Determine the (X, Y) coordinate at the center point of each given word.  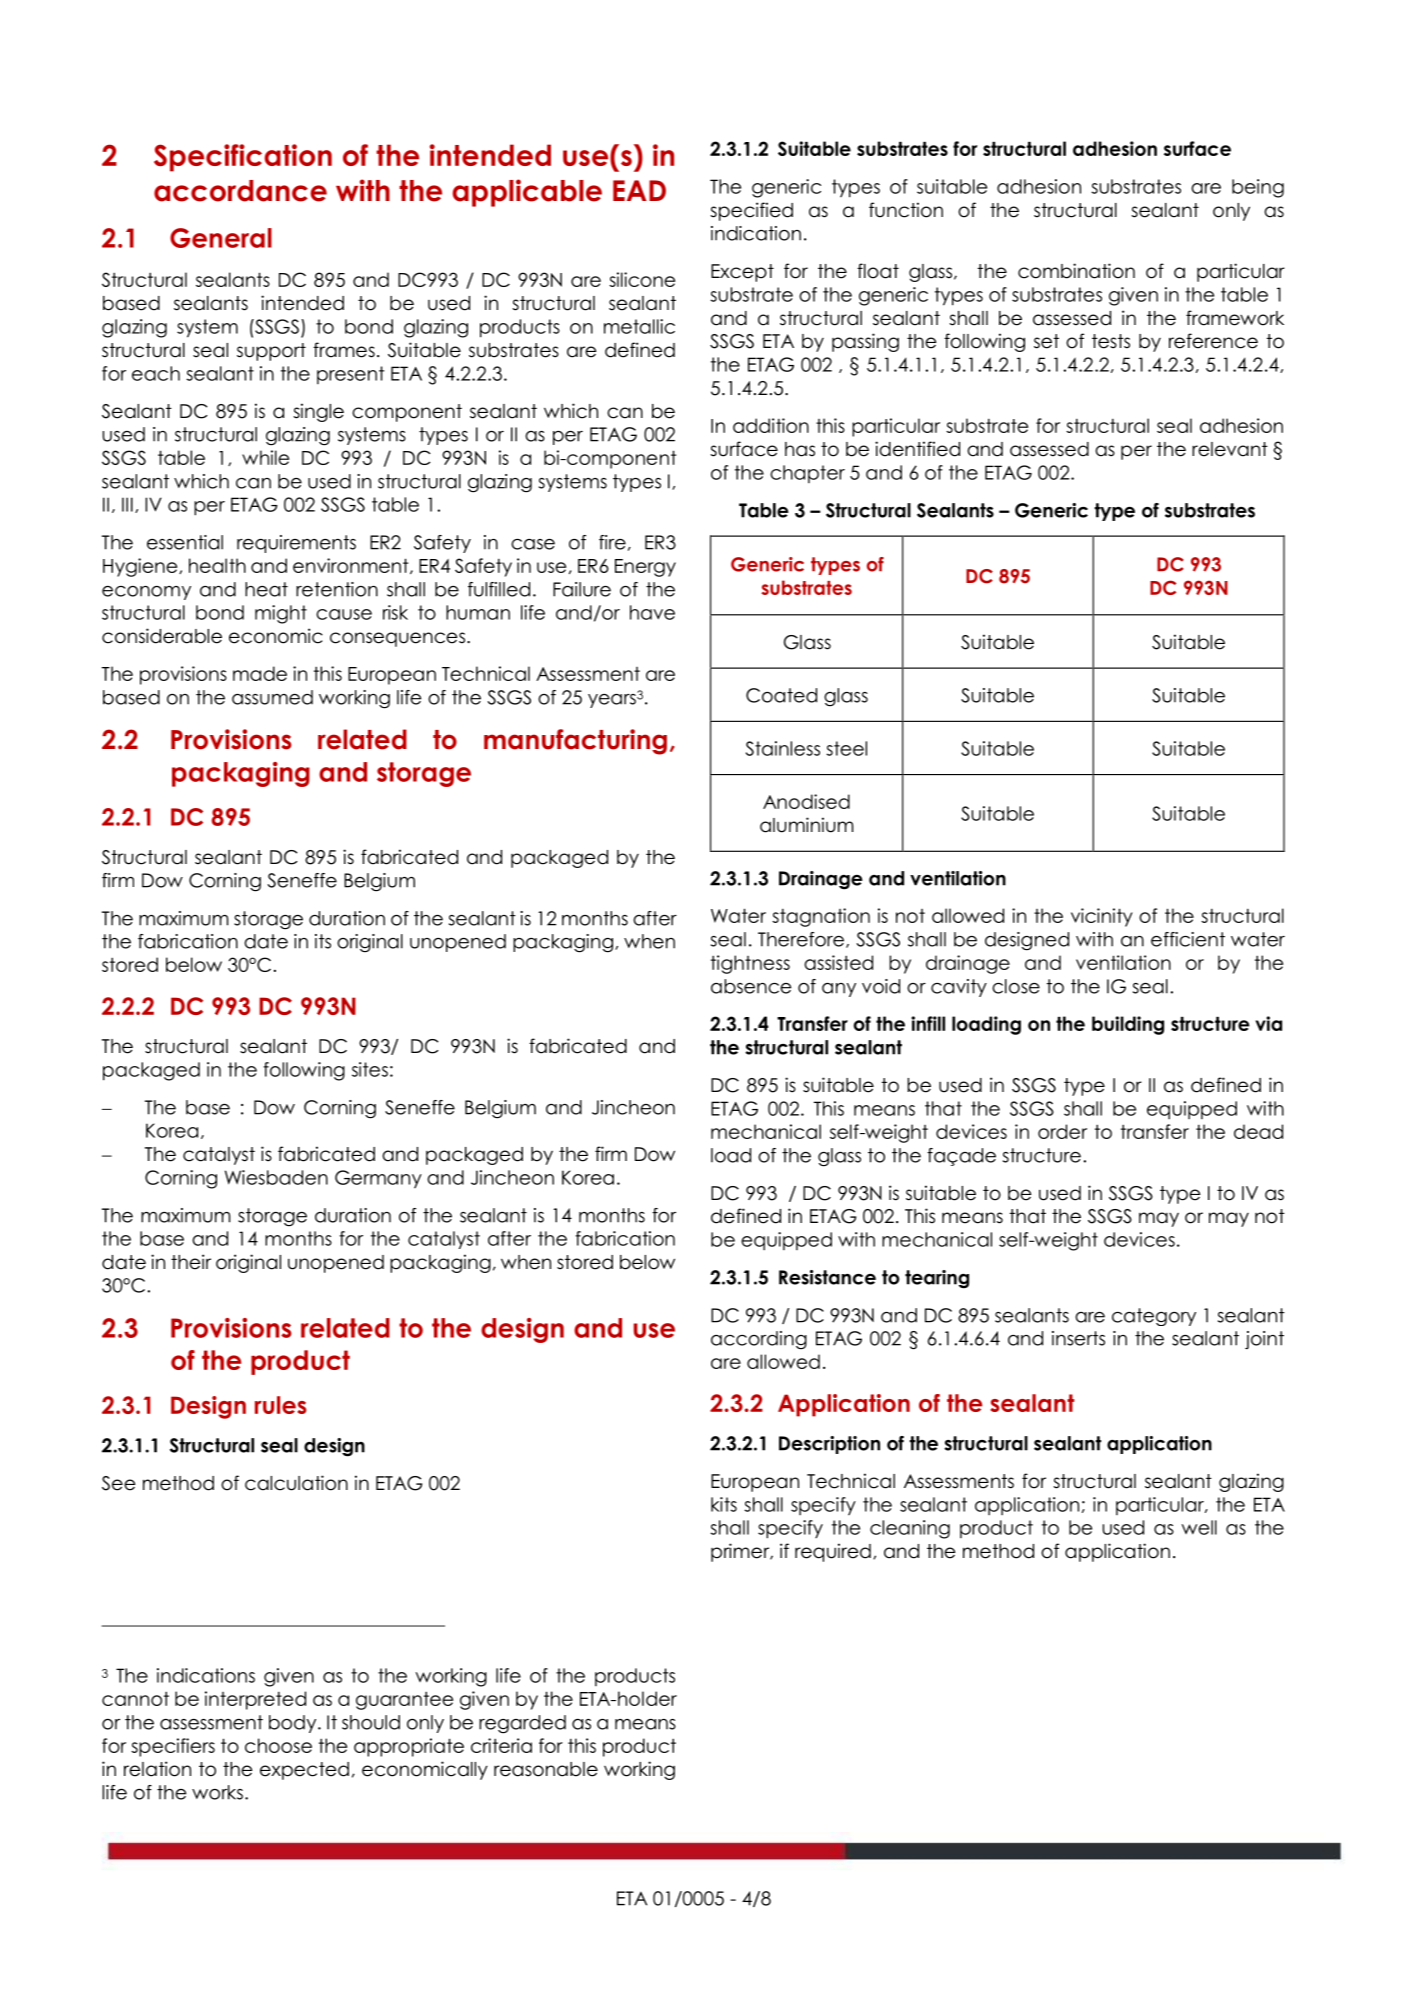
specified (751, 211)
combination (1076, 271)
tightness (750, 964)
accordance (240, 191)
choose (278, 1745)
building (1128, 1025)
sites (370, 1069)
